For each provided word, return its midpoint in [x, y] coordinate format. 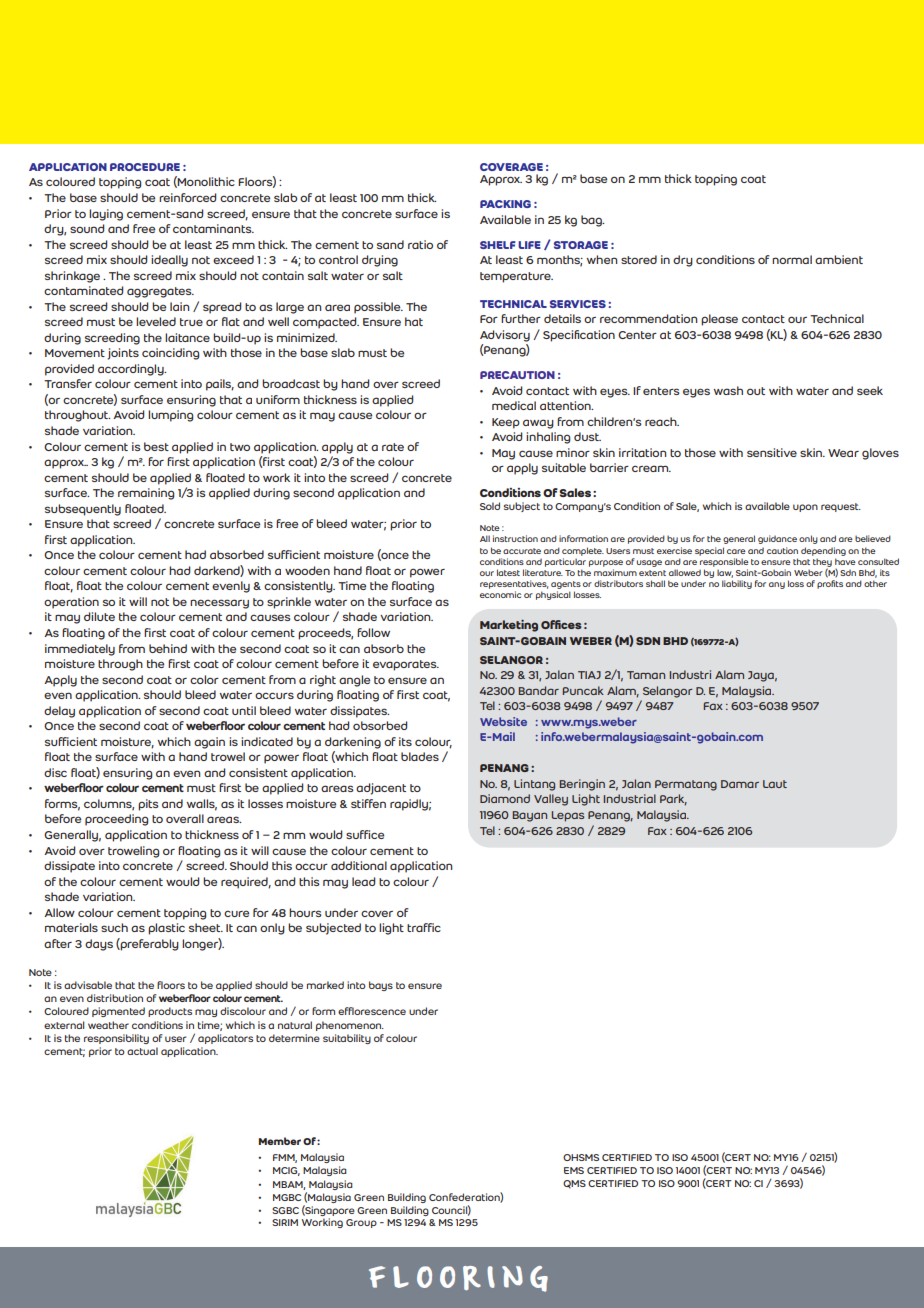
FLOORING [458, 1279]
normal [792, 259]
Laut [775, 784]
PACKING [505, 204]
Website [503, 721]
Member [280, 1141]
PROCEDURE [145, 167]
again [209, 743]
